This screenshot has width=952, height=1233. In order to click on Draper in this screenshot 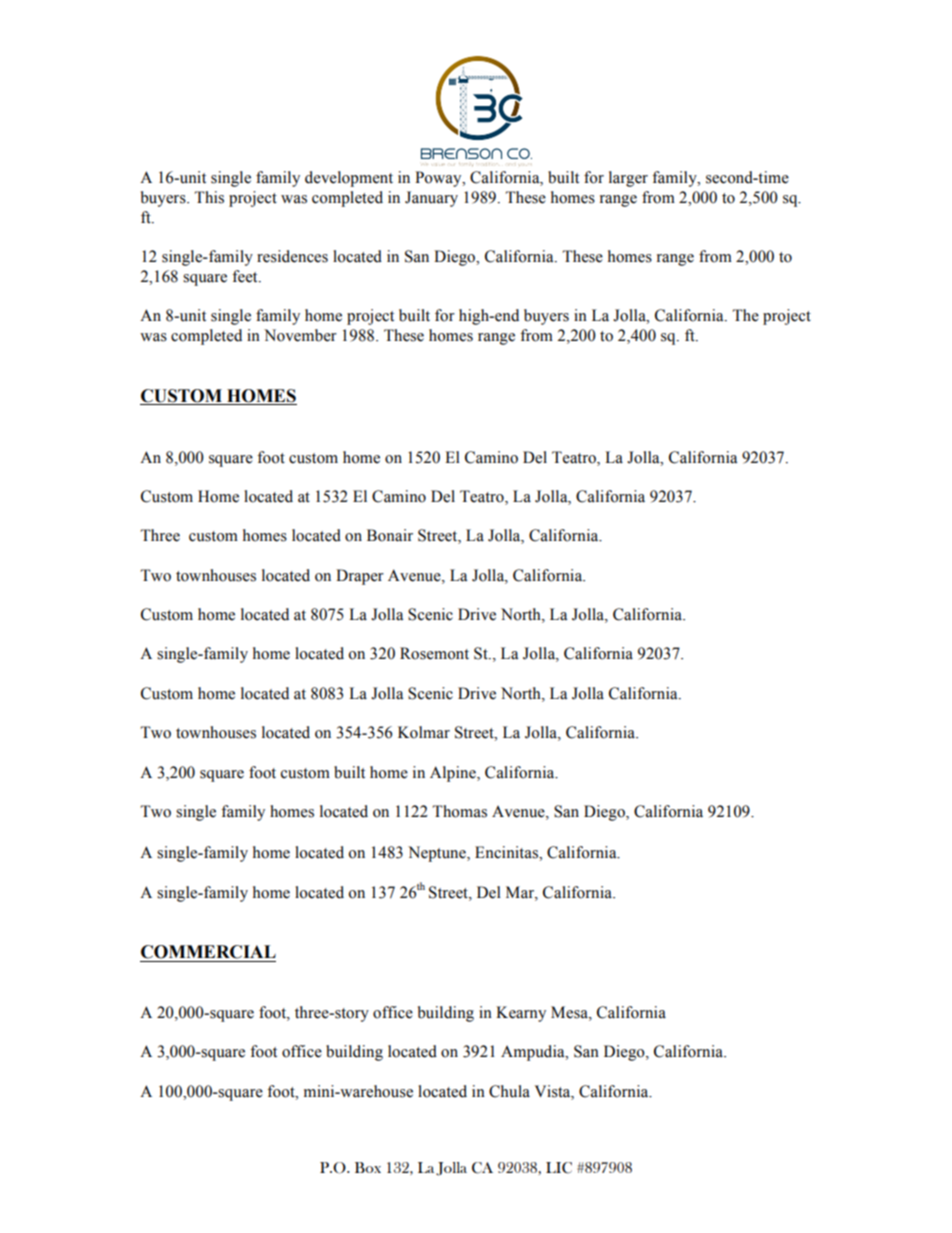, I will do `click(360, 577)`.
